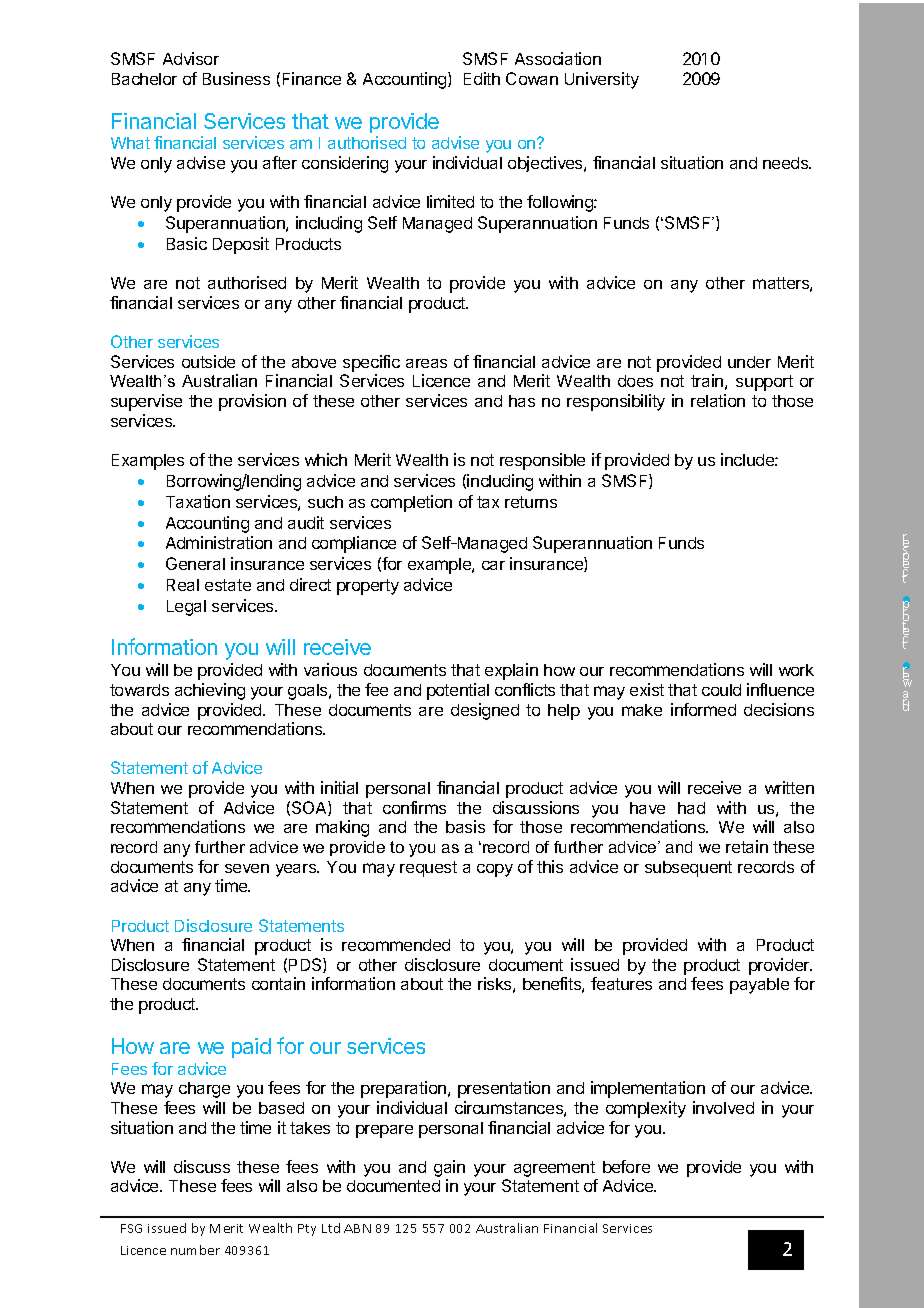  Describe the element at coordinates (787, 163) in the page. I see `needs` at that location.
